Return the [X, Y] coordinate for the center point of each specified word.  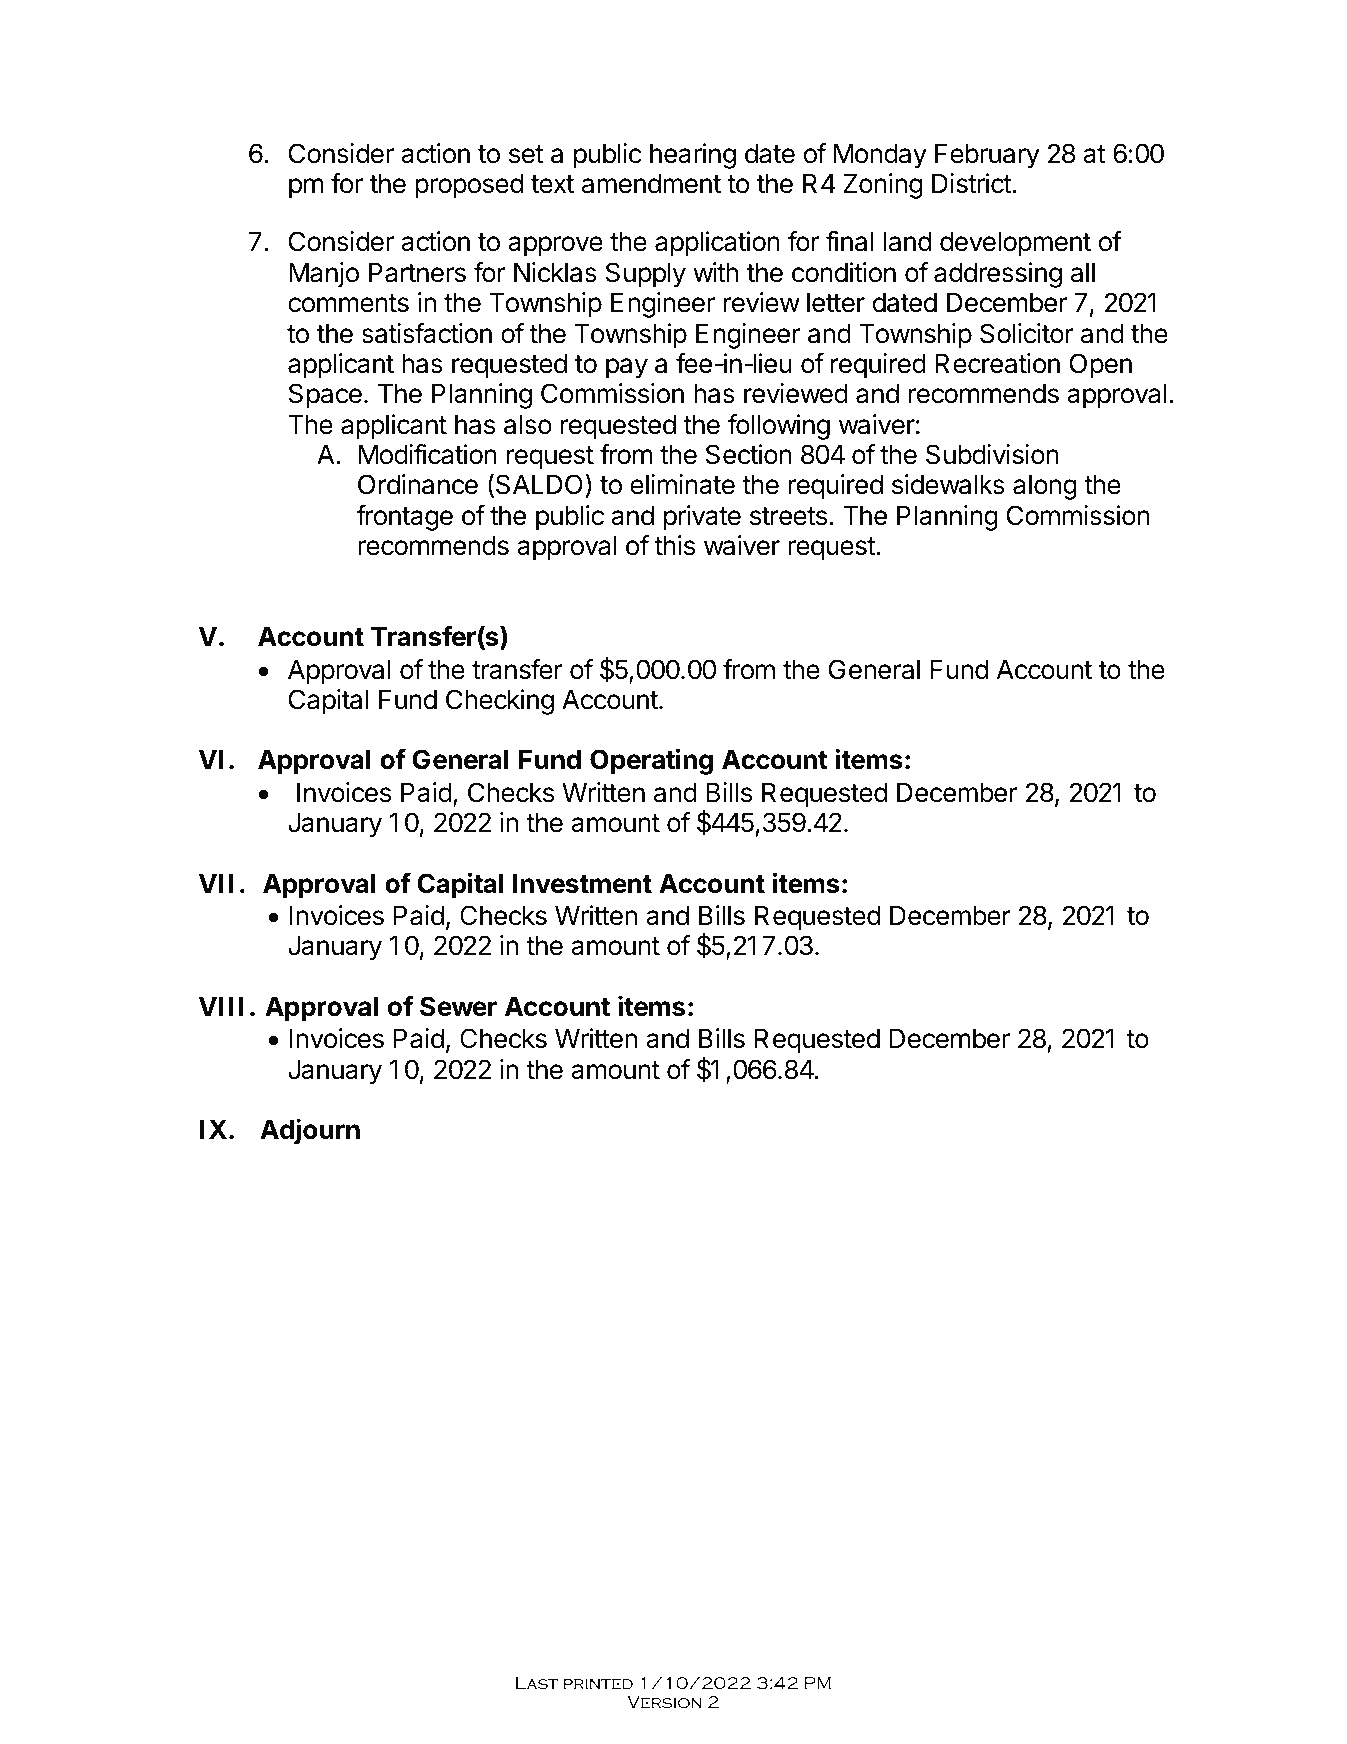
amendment [651, 183]
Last [537, 1683]
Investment [582, 883]
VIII [221, 1006]
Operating [651, 761]
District [972, 183]
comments [348, 303]
